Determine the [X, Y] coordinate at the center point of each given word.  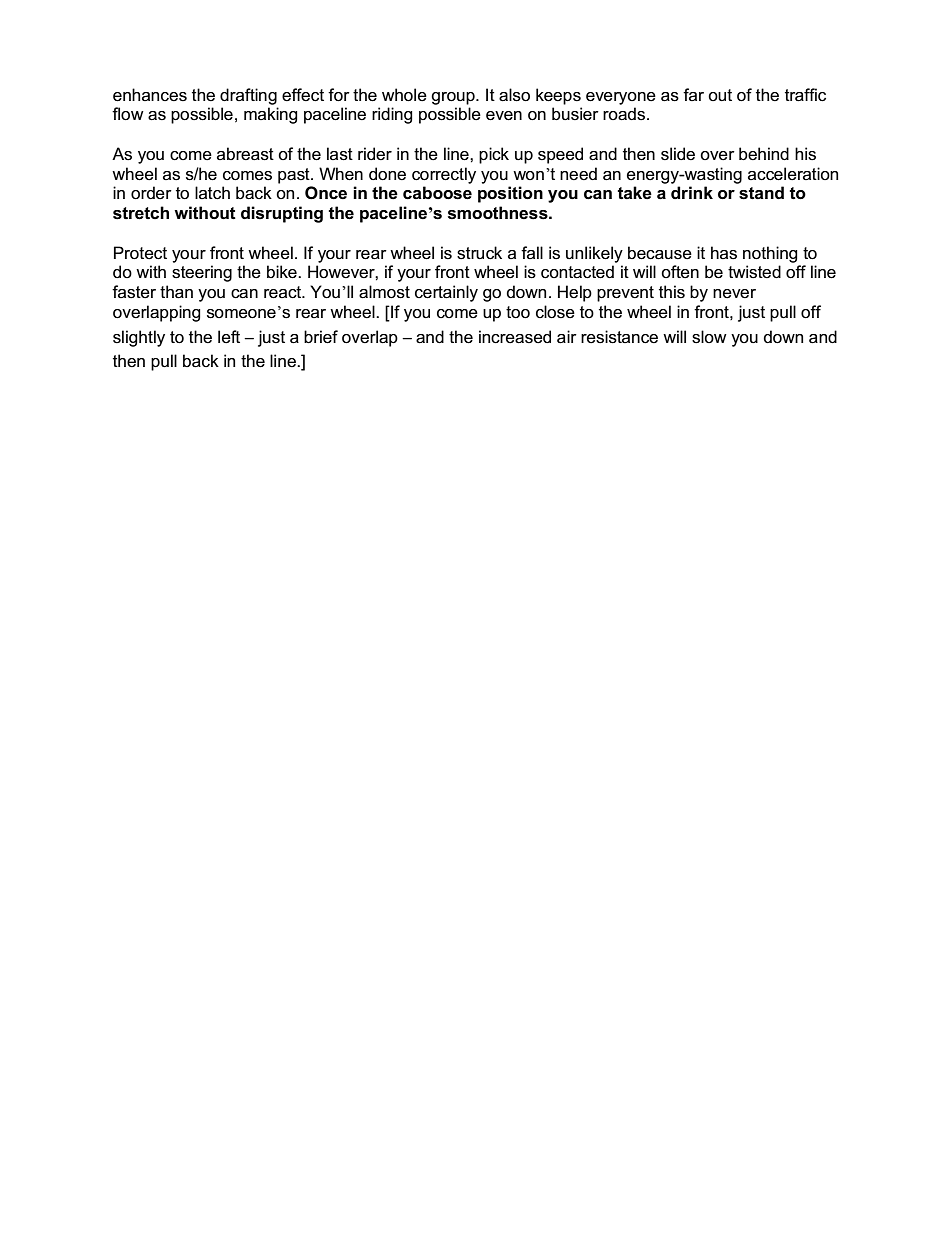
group [454, 98]
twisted [754, 272]
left [229, 337]
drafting [248, 96]
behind [764, 153]
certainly [446, 293]
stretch [141, 213]
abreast [245, 154]
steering [202, 273]
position [510, 194]
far [693, 94]
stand [761, 193]
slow [709, 337]
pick [494, 155]
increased [515, 337]
